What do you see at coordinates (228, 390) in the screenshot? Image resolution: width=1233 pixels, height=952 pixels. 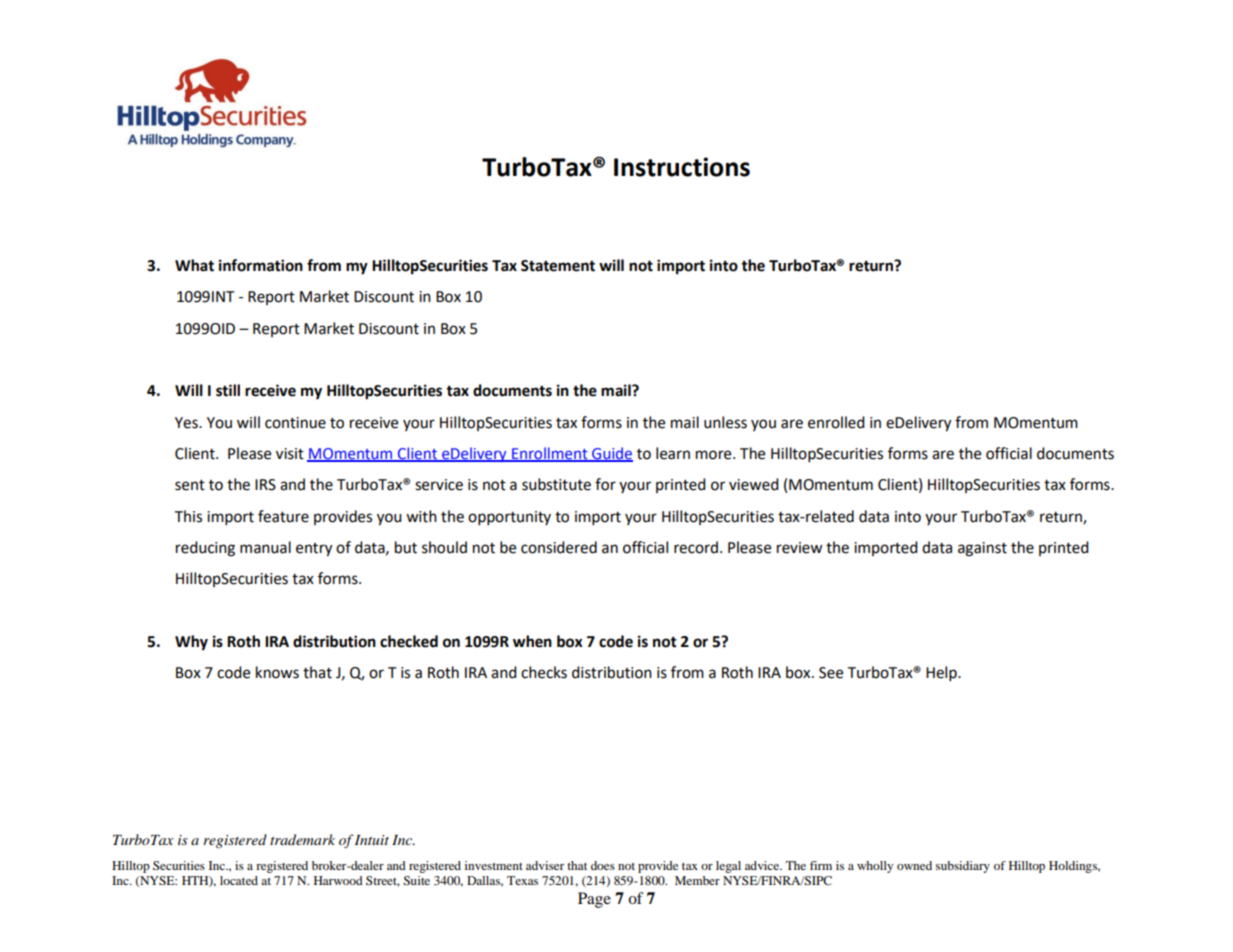 I see `still` at bounding box center [228, 390].
